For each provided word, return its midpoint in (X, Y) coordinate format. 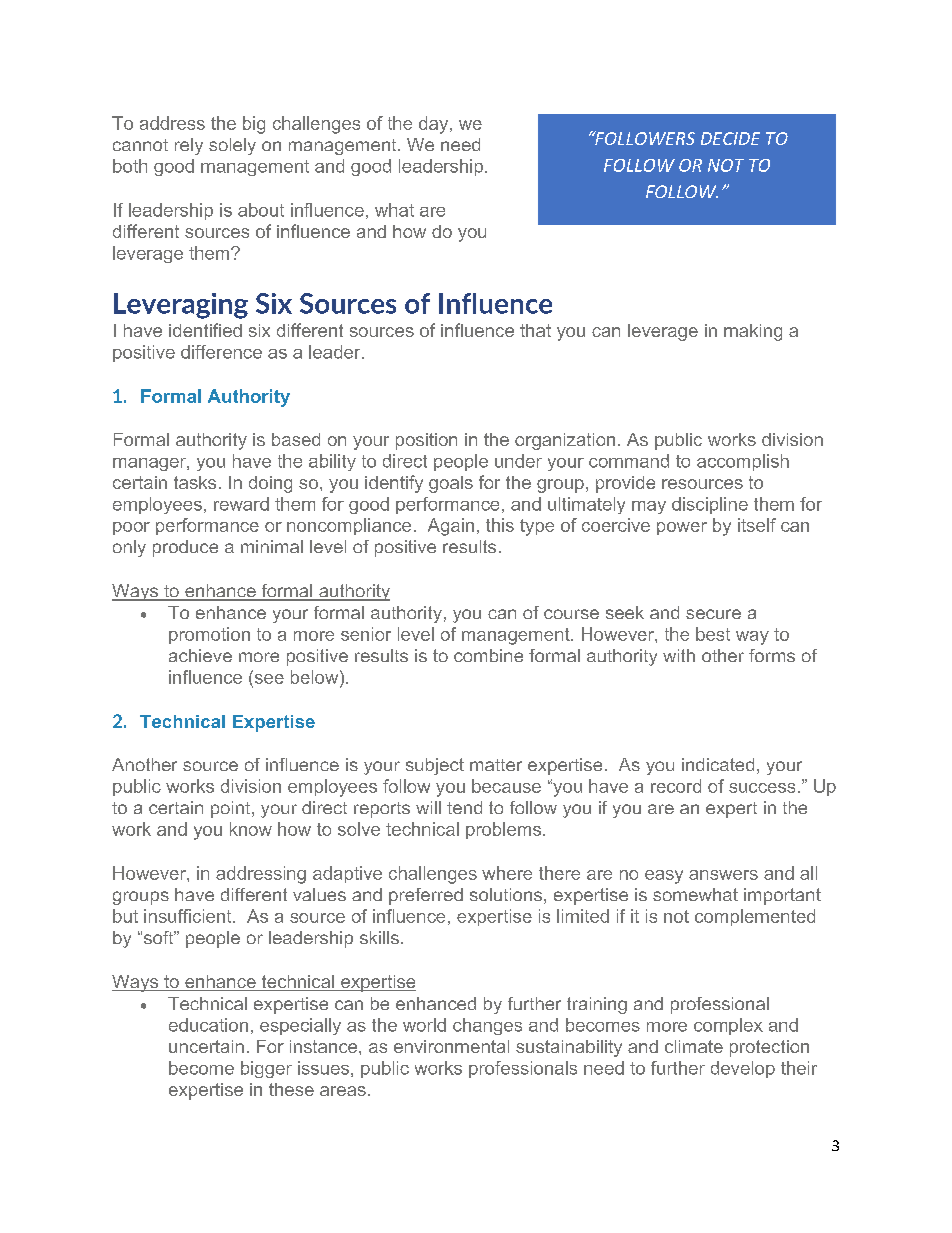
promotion (209, 635)
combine (488, 655)
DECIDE (730, 138)
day (435, 125)
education (208, 1025)
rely (189, 146)
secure (713, 614)
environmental (451, 1046)
